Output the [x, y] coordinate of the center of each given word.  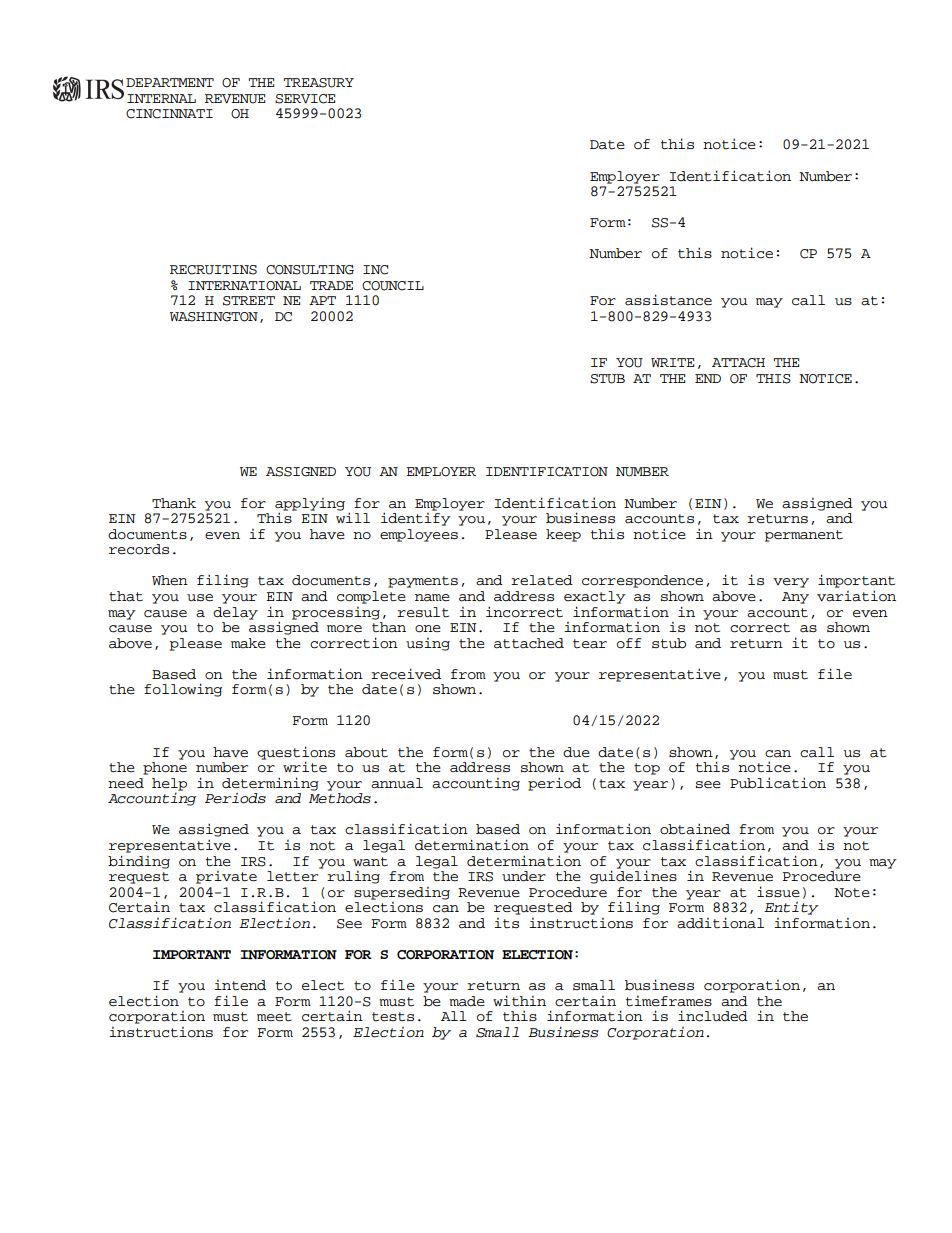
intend [240, 985]
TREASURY [318, 83]
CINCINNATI [169, 114]
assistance [668, 300]
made [467, 1001]
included [713, 1016]
